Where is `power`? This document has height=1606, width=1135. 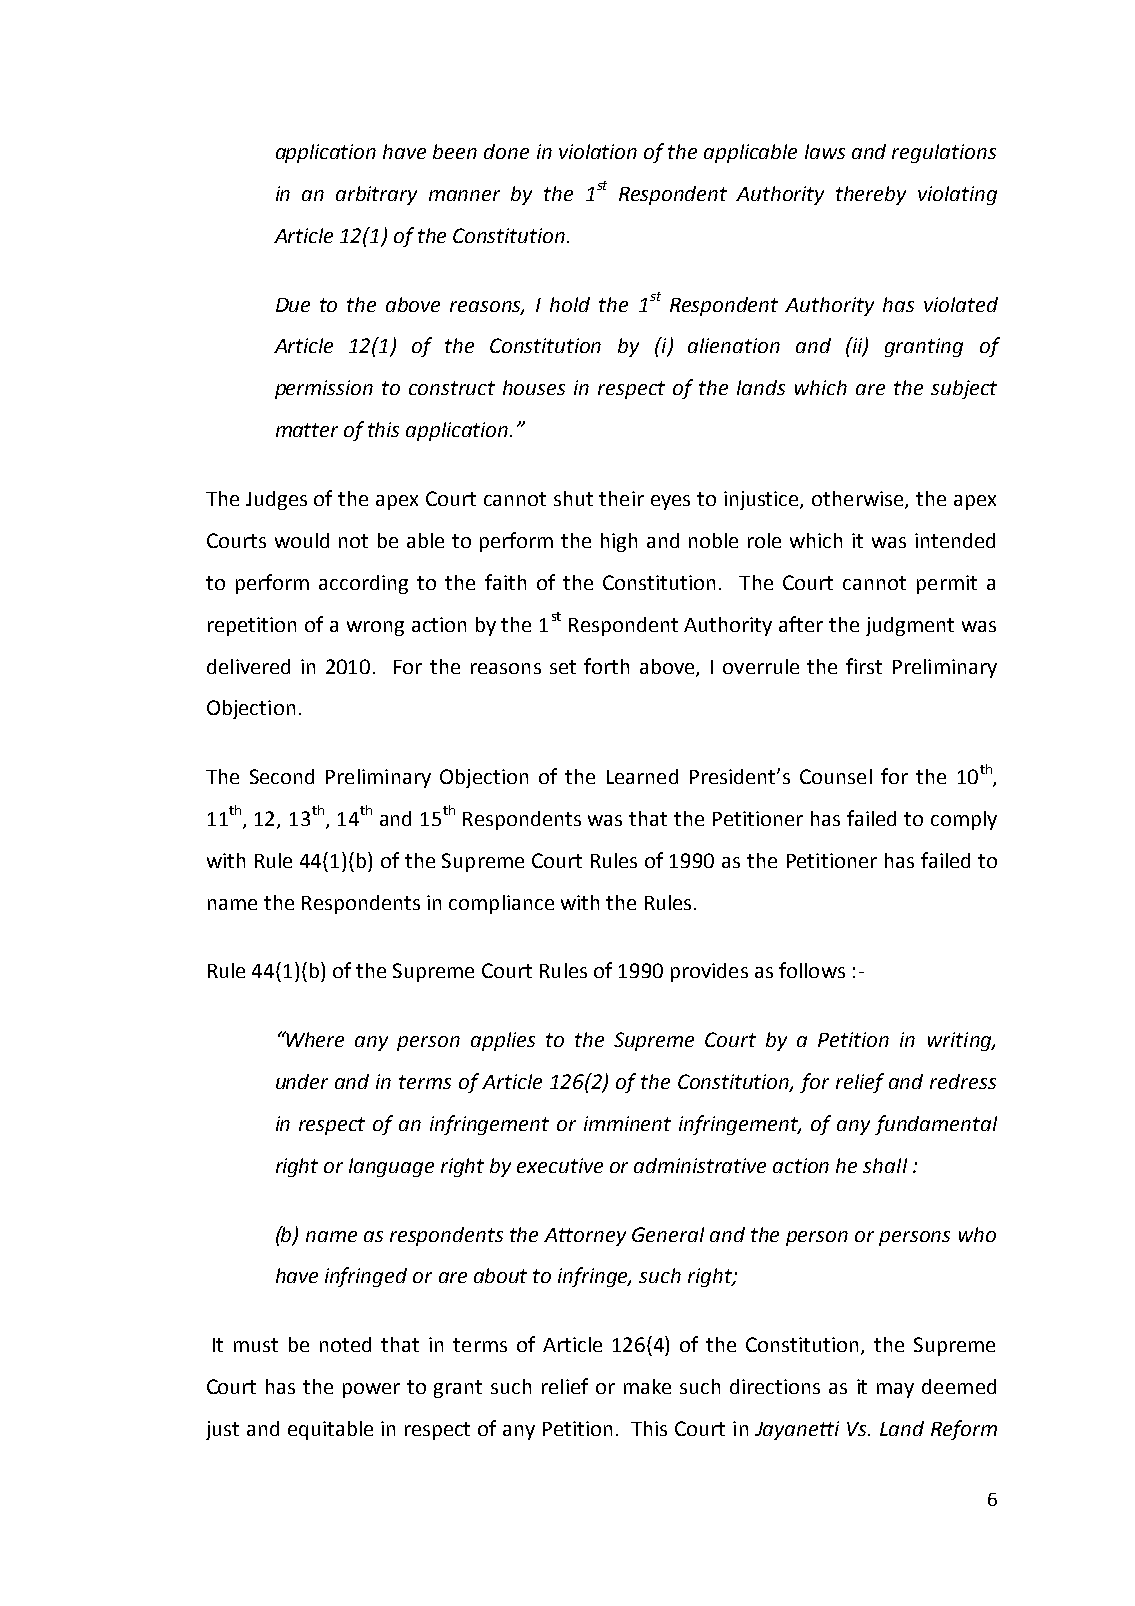
power is located at coordinates (371, 1390).
